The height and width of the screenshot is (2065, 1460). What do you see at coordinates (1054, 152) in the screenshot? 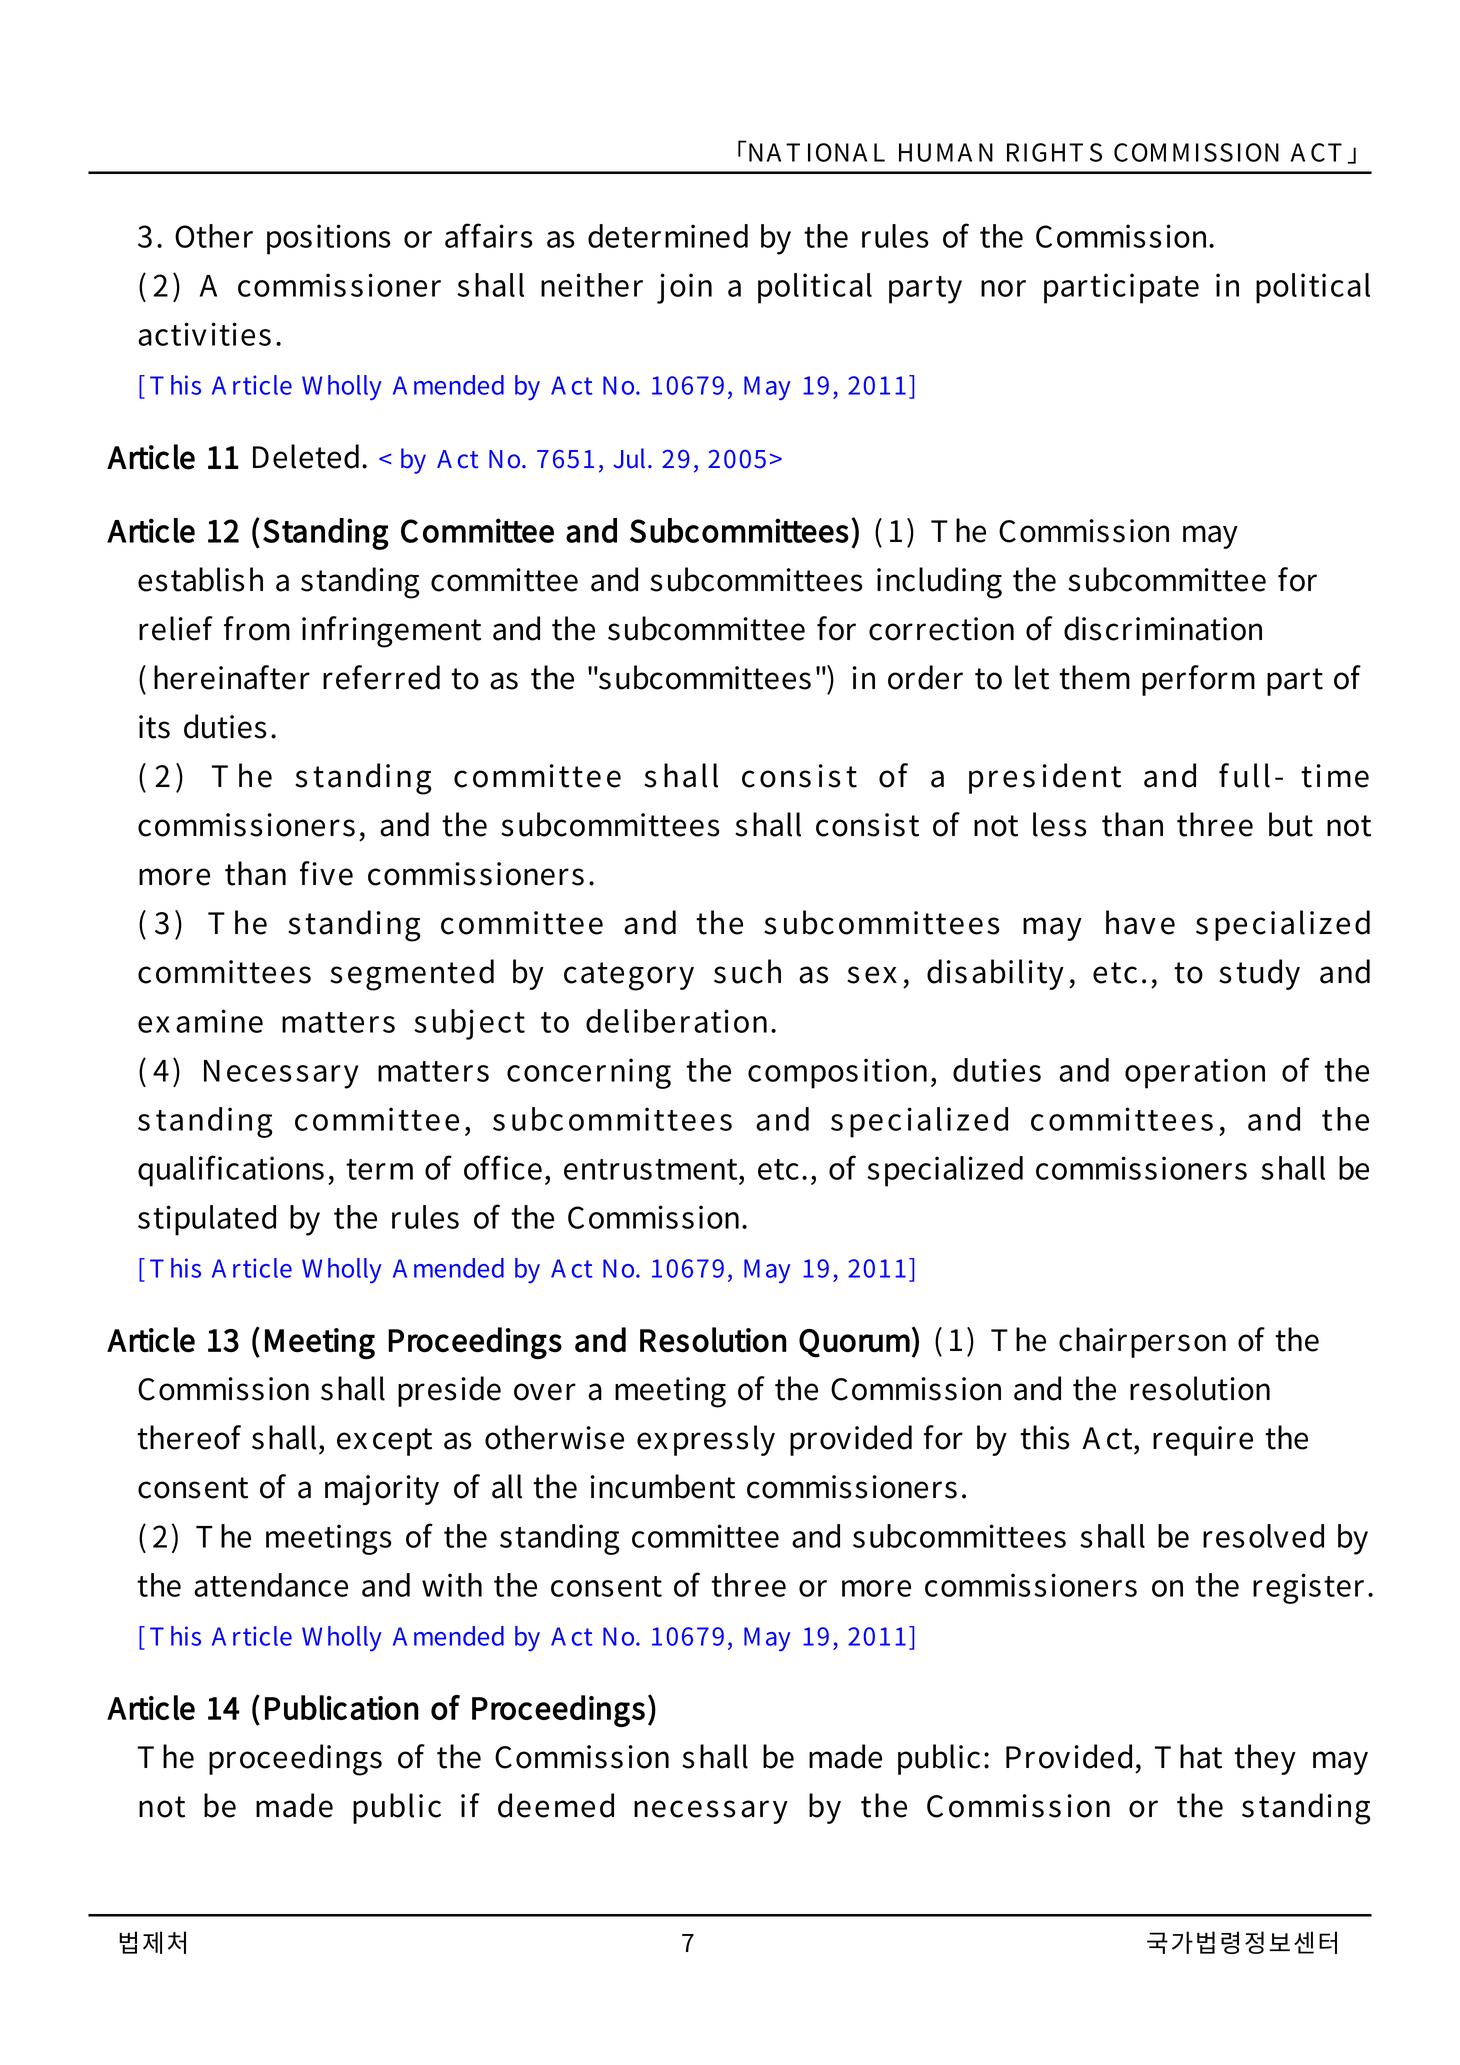
I see `RIGHTS` at bounding box center [1054, 152].
